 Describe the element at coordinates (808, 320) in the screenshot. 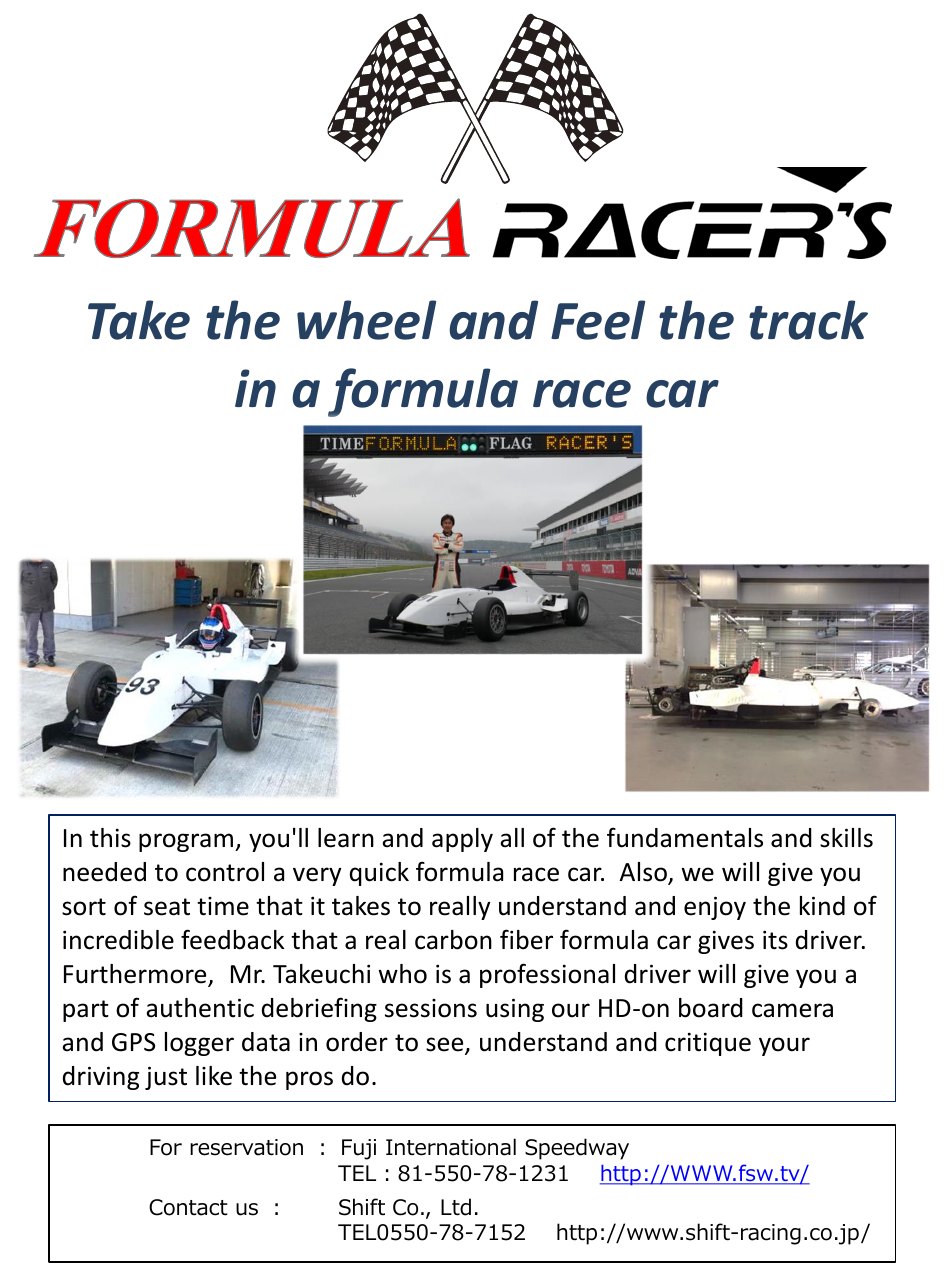

I see `track` at that location.
